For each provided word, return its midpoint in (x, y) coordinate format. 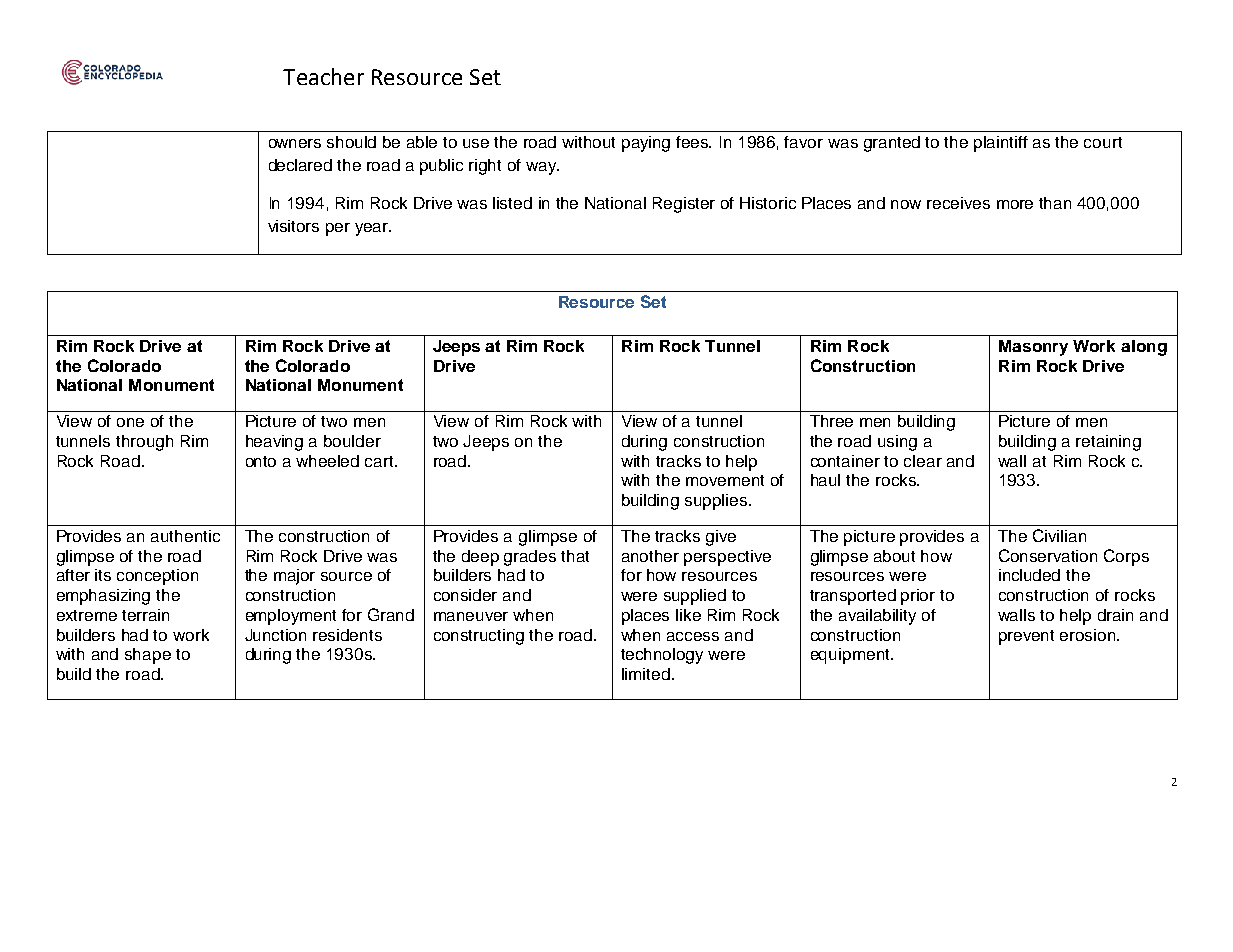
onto (261, 461)
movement (725, 480)
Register (684, 205)
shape (148, 656)
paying (646, 144)
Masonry (1033, 348)
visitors (293, 226)
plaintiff (1001, 144)
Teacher (323, 76)
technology (662, 656)
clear (923, 461)
